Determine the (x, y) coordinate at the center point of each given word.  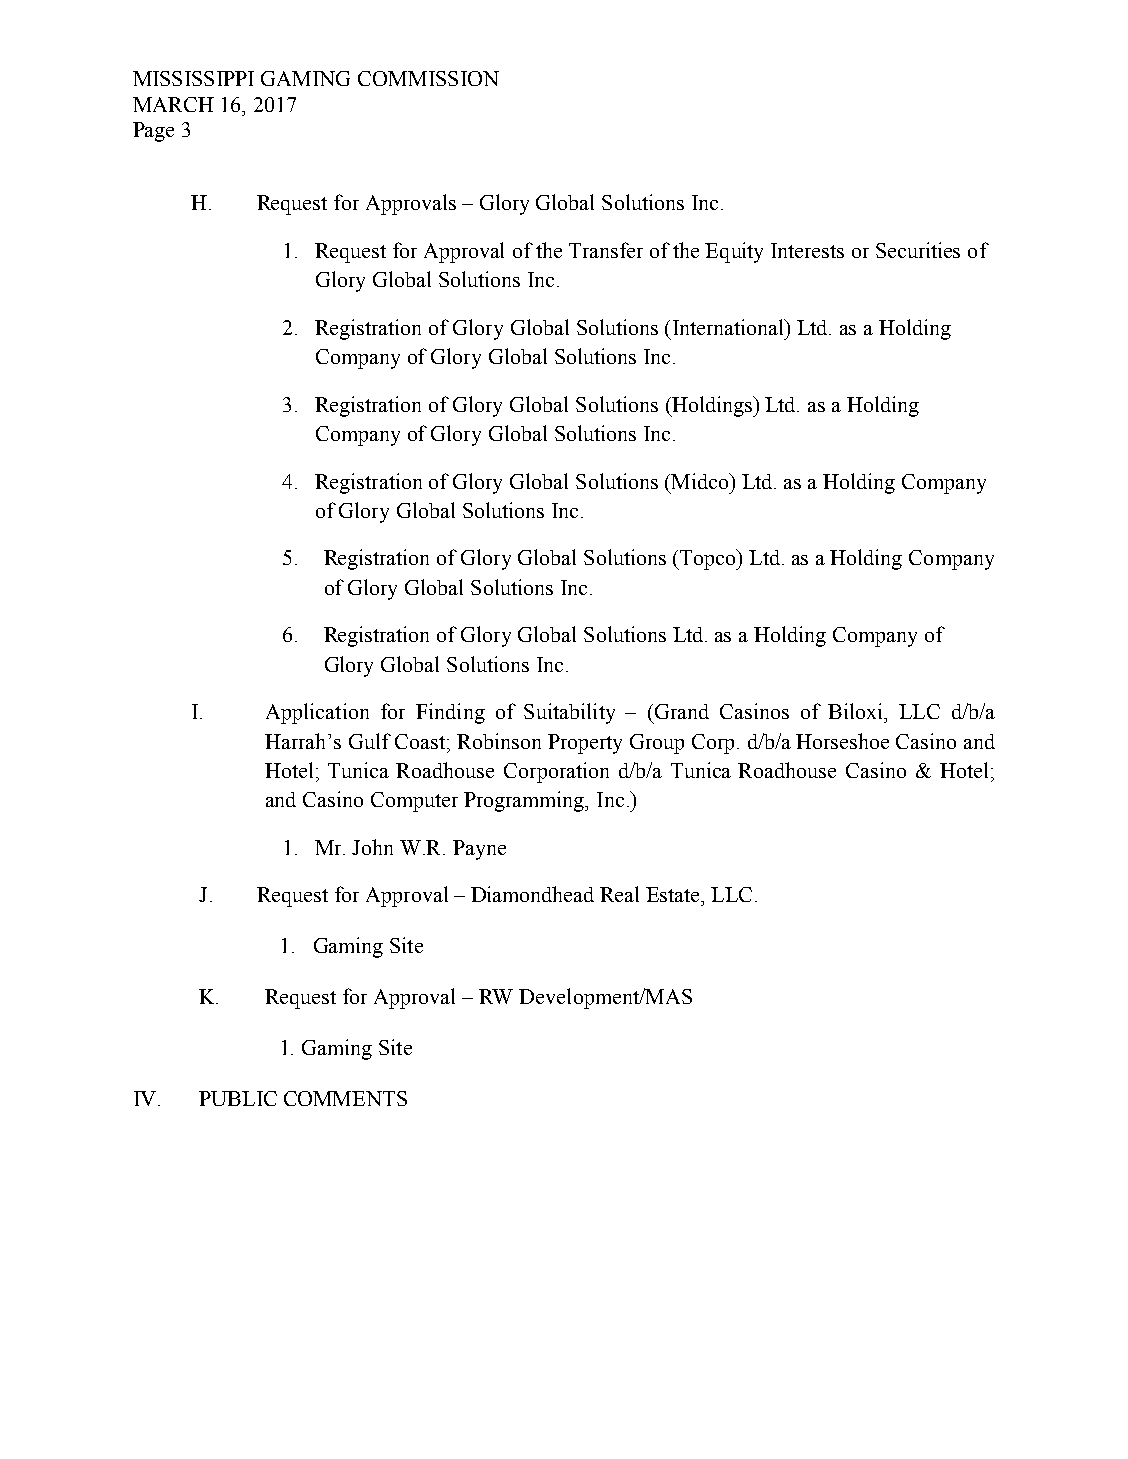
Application (317, 713)
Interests (807, 250)
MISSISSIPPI (193, 78)
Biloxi (857, 711)
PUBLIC (238, 1098)
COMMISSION (428, 78)
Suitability (569, 713)
